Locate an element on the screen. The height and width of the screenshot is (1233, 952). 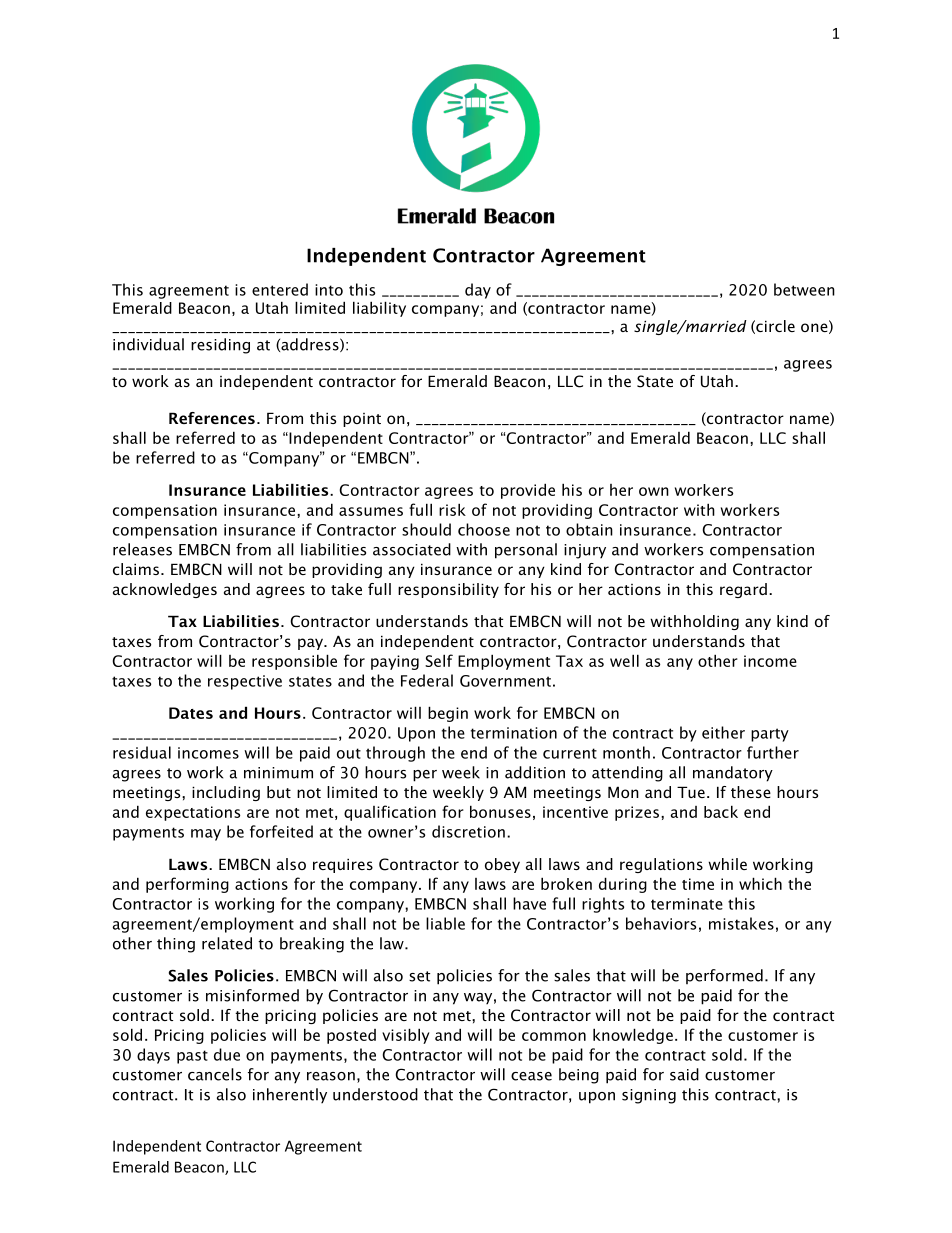
cancels is located at coordinates (215, 1074).
